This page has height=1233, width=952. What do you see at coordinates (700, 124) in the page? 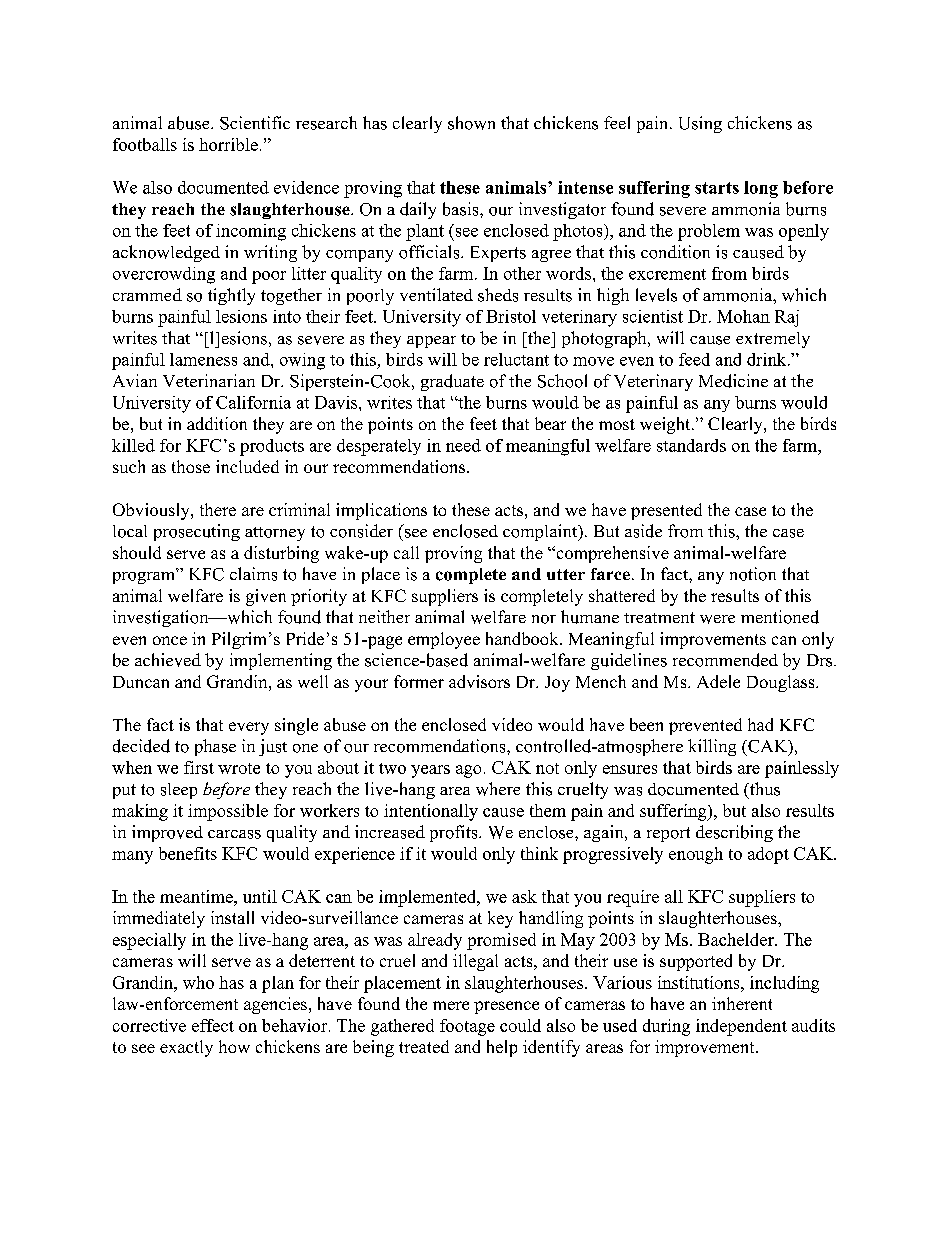
I see `Using` at bounding box center [700, 124].
